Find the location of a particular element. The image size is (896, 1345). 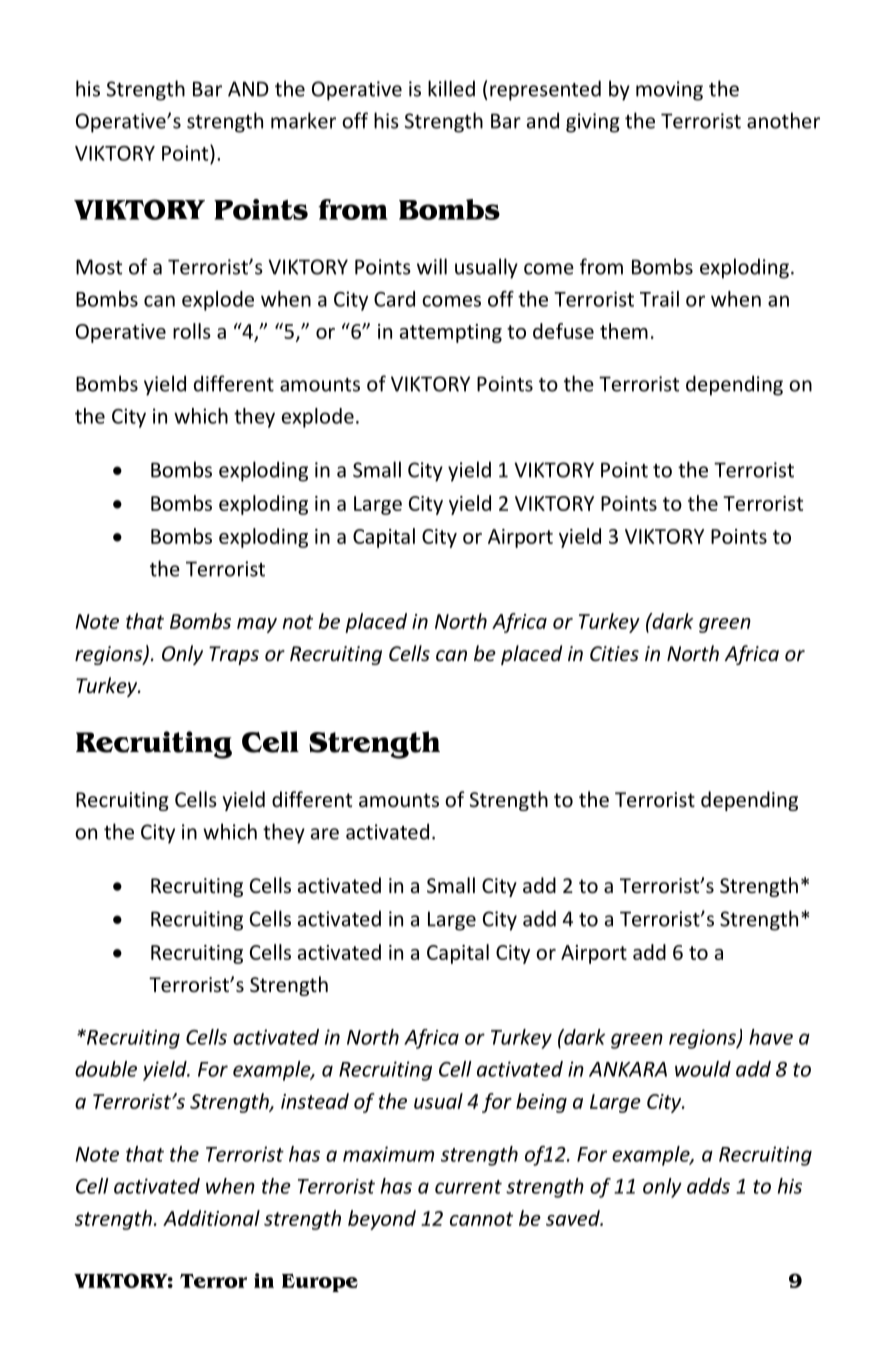

moving is located at coordinates (669, 91).
